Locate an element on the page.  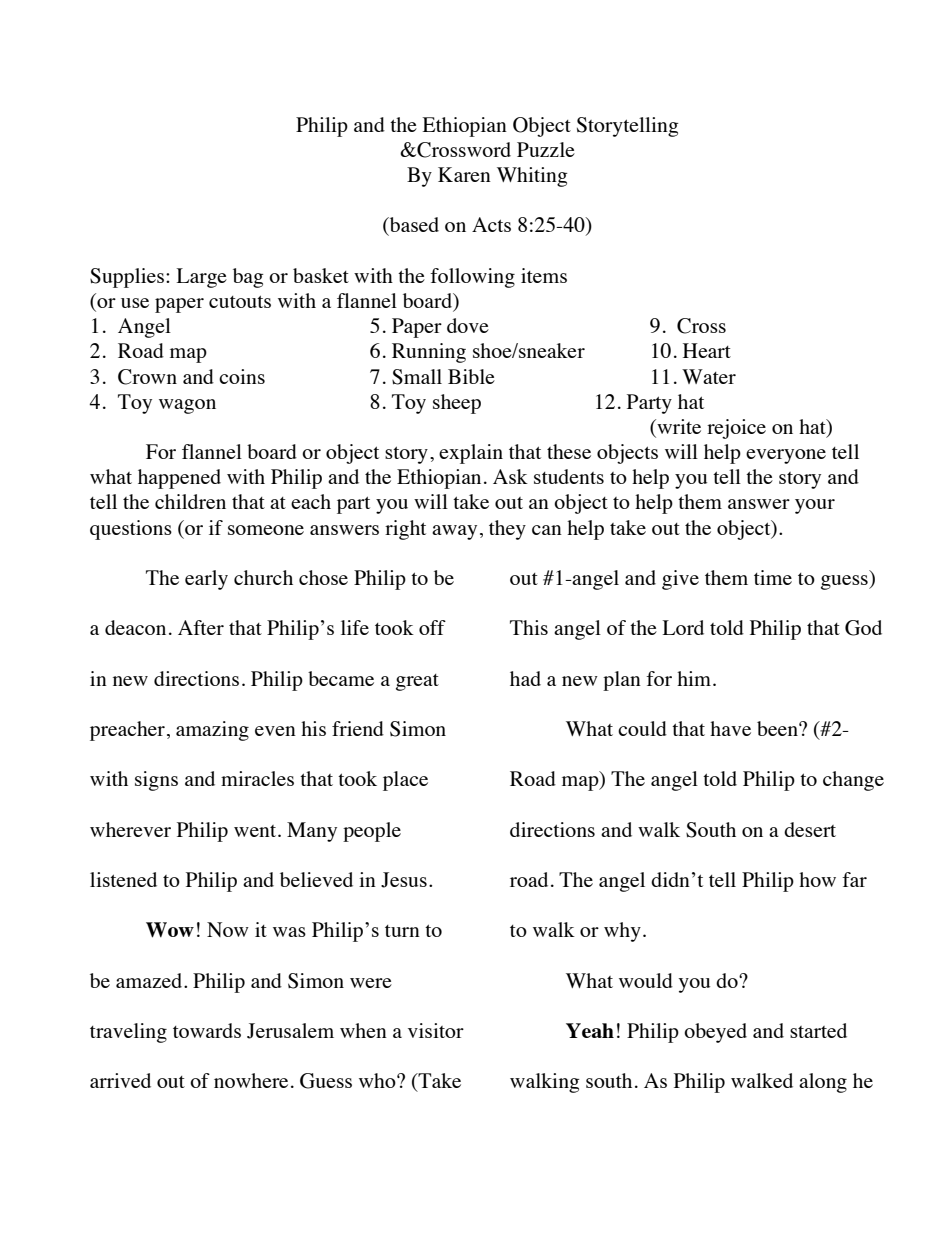
explain is located at coordinates (471, 454).
